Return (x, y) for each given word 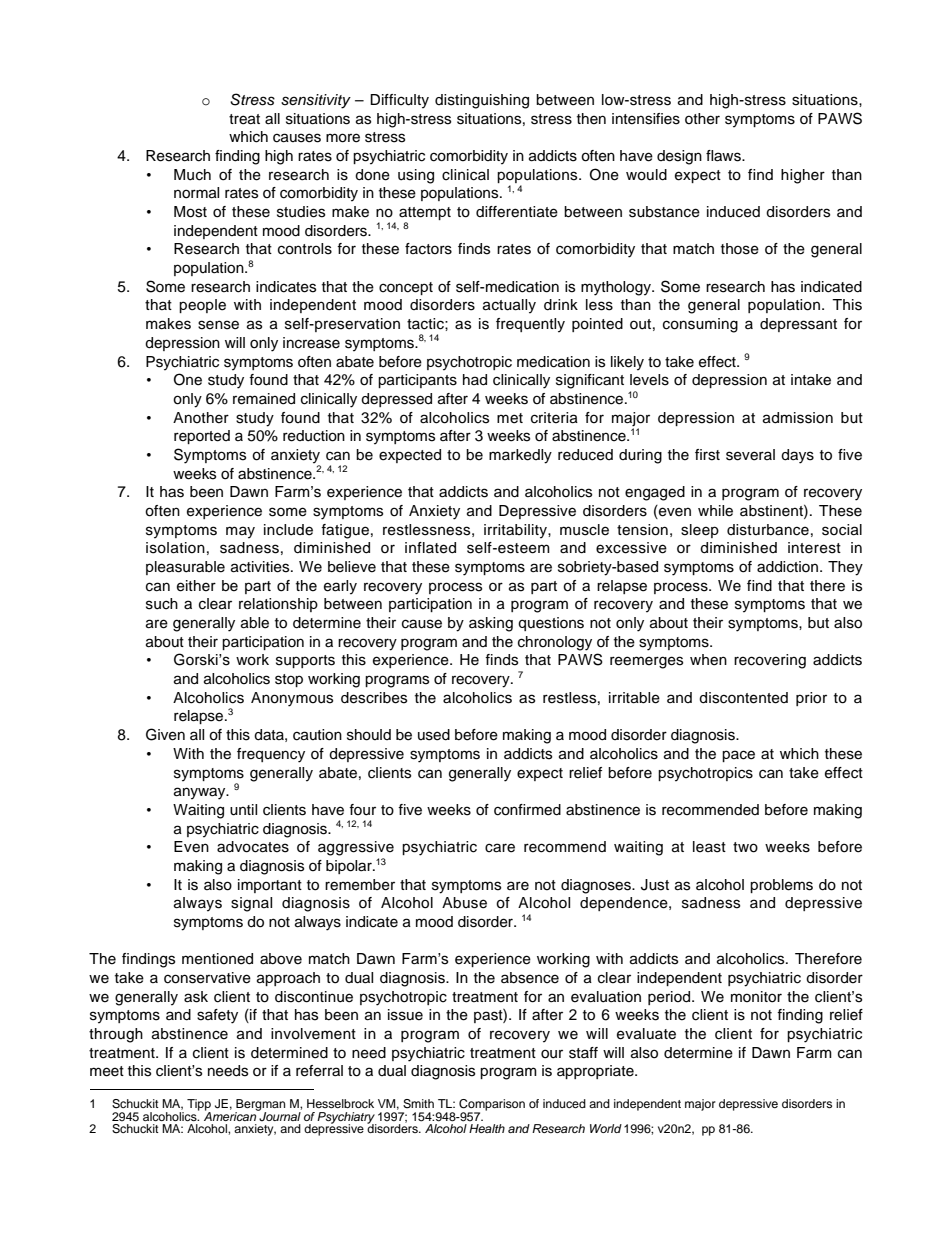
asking (491, 624)
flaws (724, 156)
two (745, 847)
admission (798, 418)
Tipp (199, 1106)
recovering (770, 661)
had (475, 380)
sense (218, 325)
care (500, 848)
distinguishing (482, 101)
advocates (253, 847)
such (162, 604)
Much (192, 175)
